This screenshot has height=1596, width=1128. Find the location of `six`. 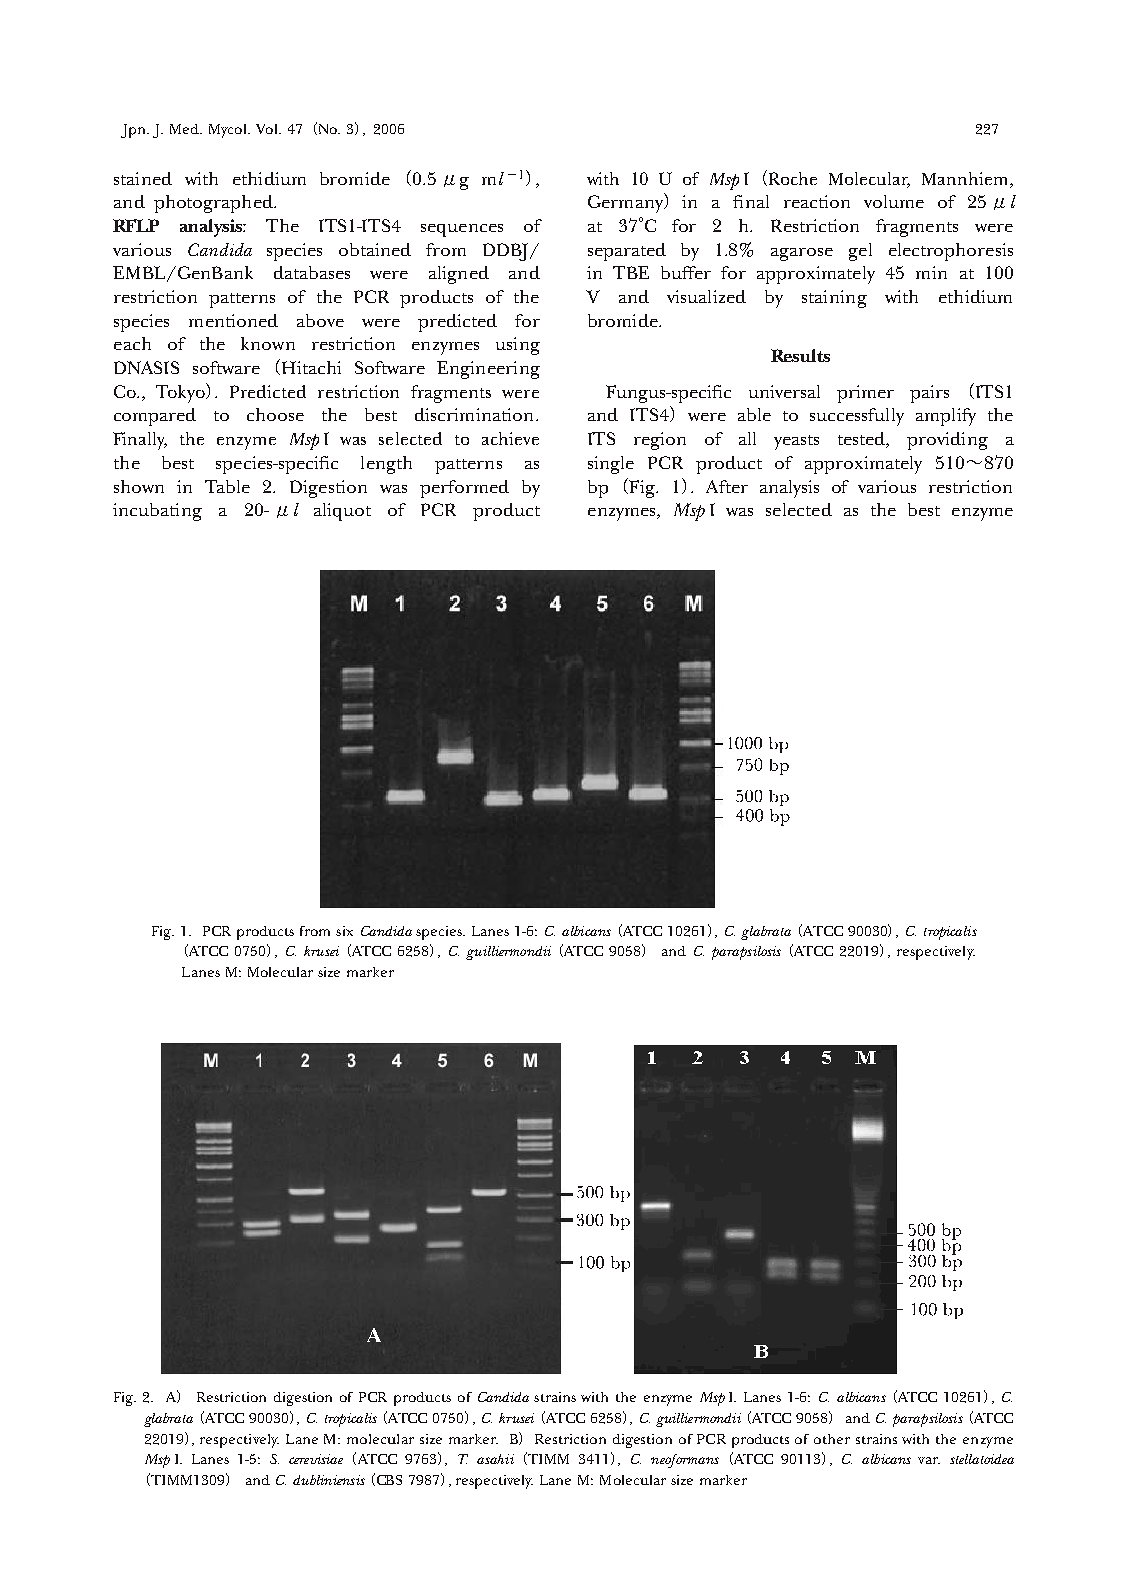

six is located at coordinates (344, 931).
